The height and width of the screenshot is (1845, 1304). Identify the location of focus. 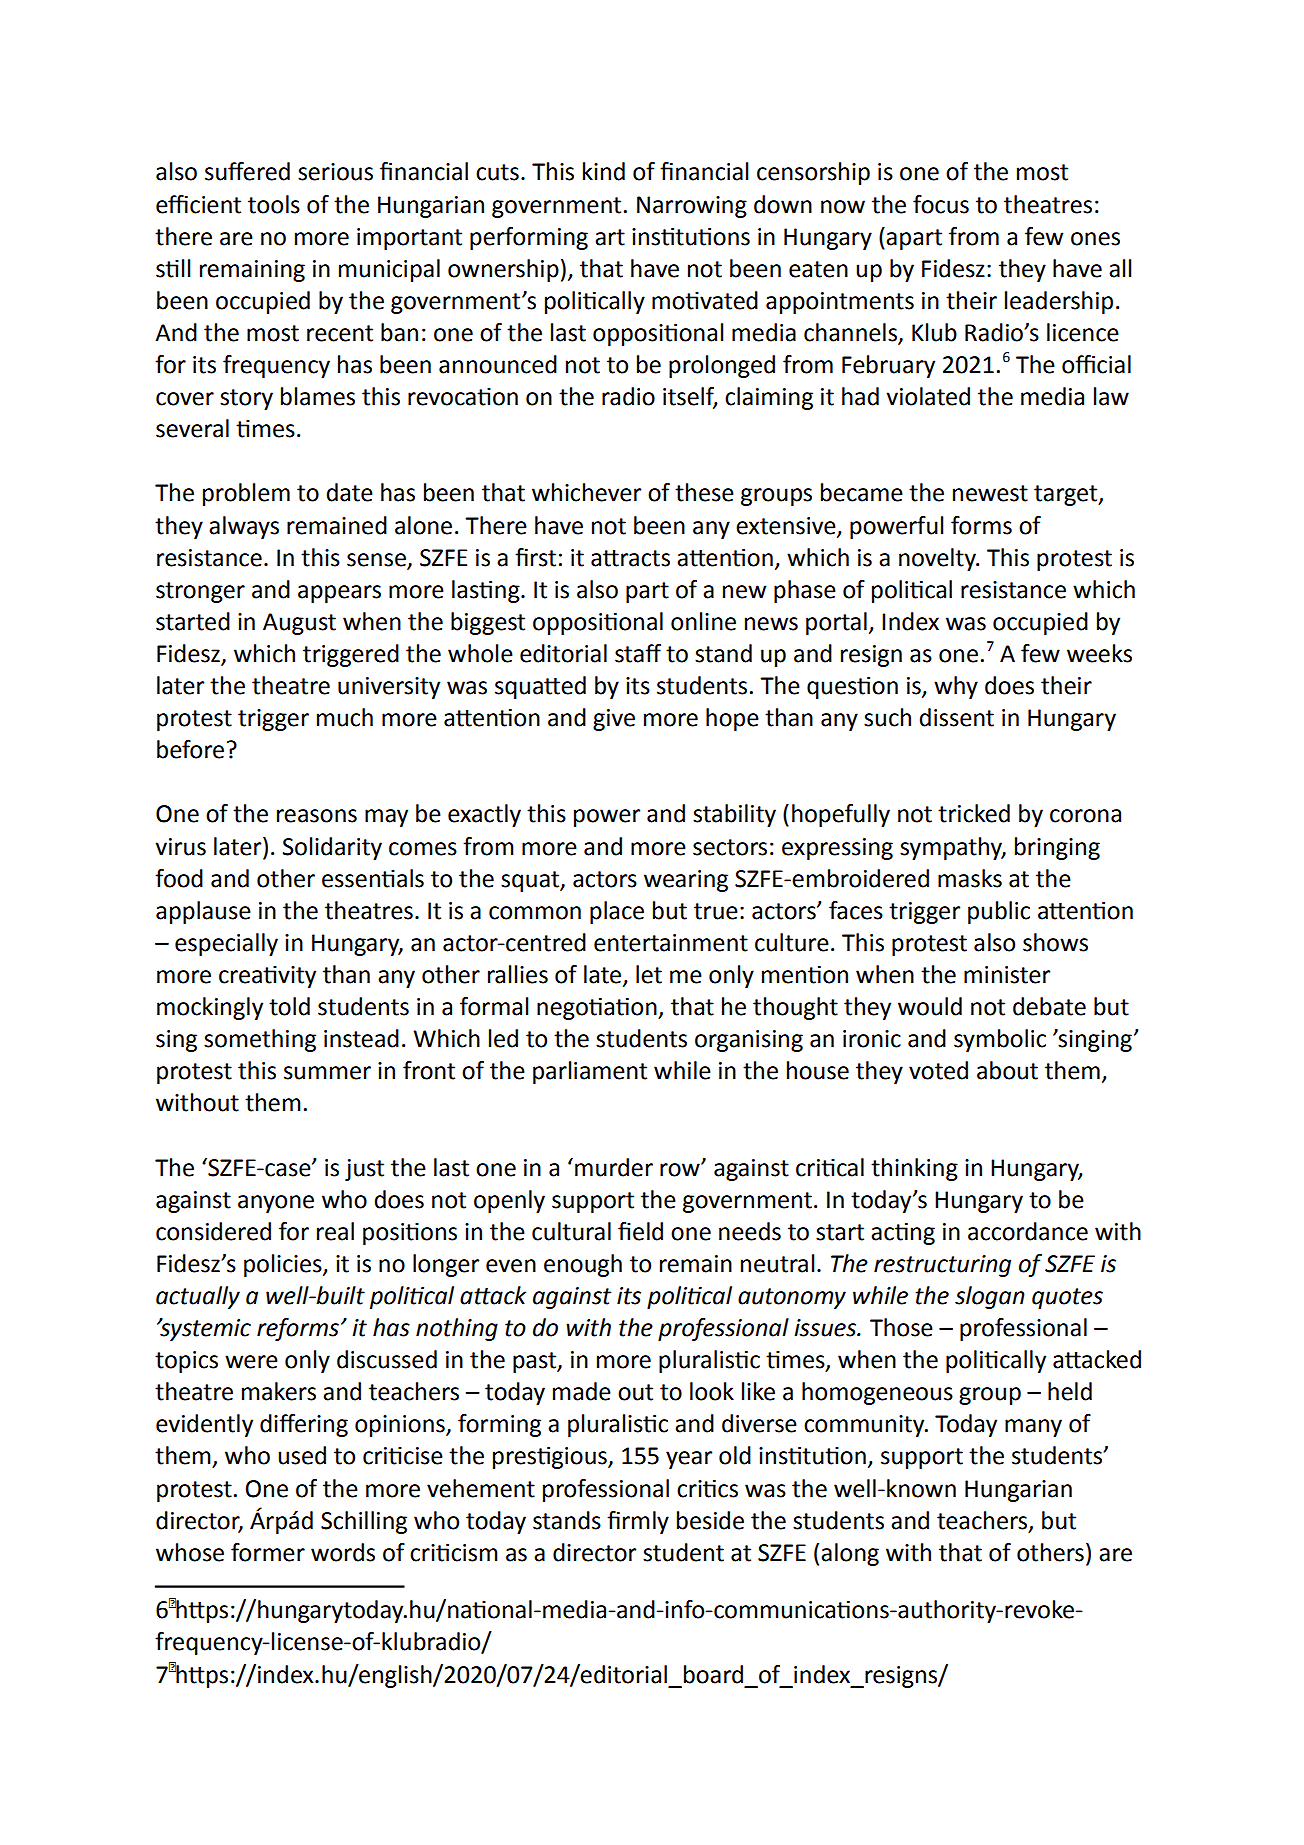
(941, 204).
